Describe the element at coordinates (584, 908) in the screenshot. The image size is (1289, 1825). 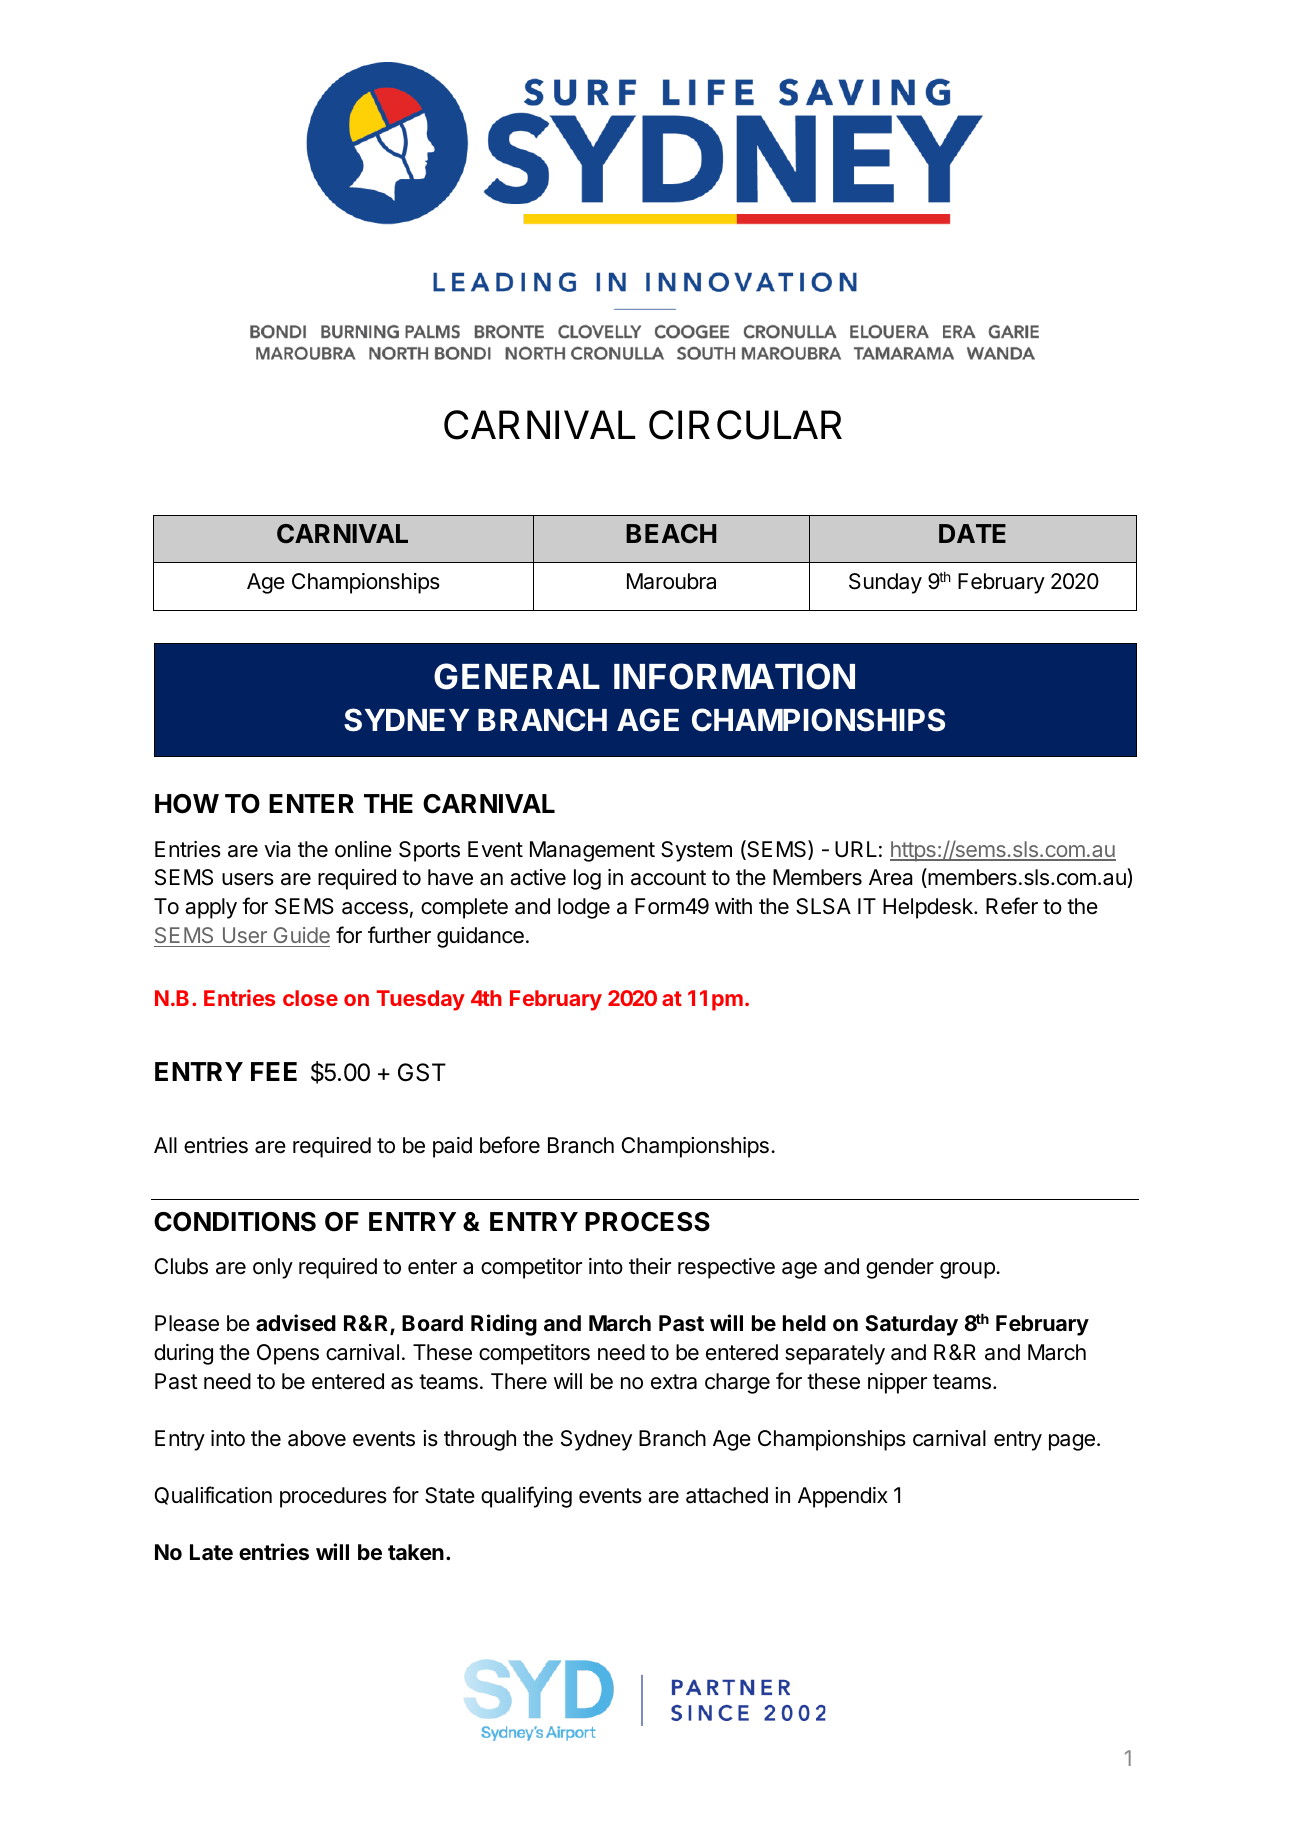
I see `lodge` at that location.
